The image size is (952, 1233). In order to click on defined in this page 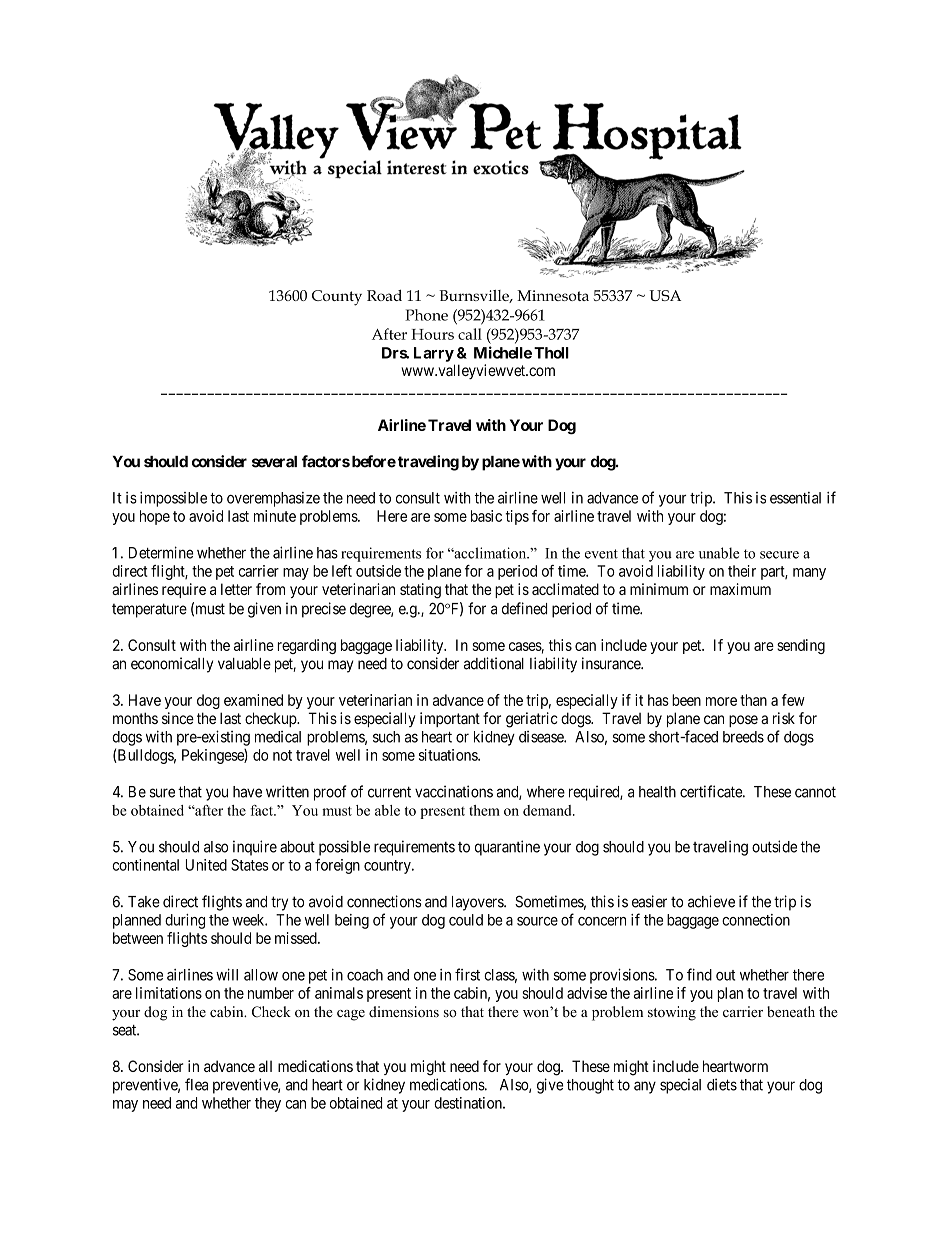, I will do `click(524, 608)`.
